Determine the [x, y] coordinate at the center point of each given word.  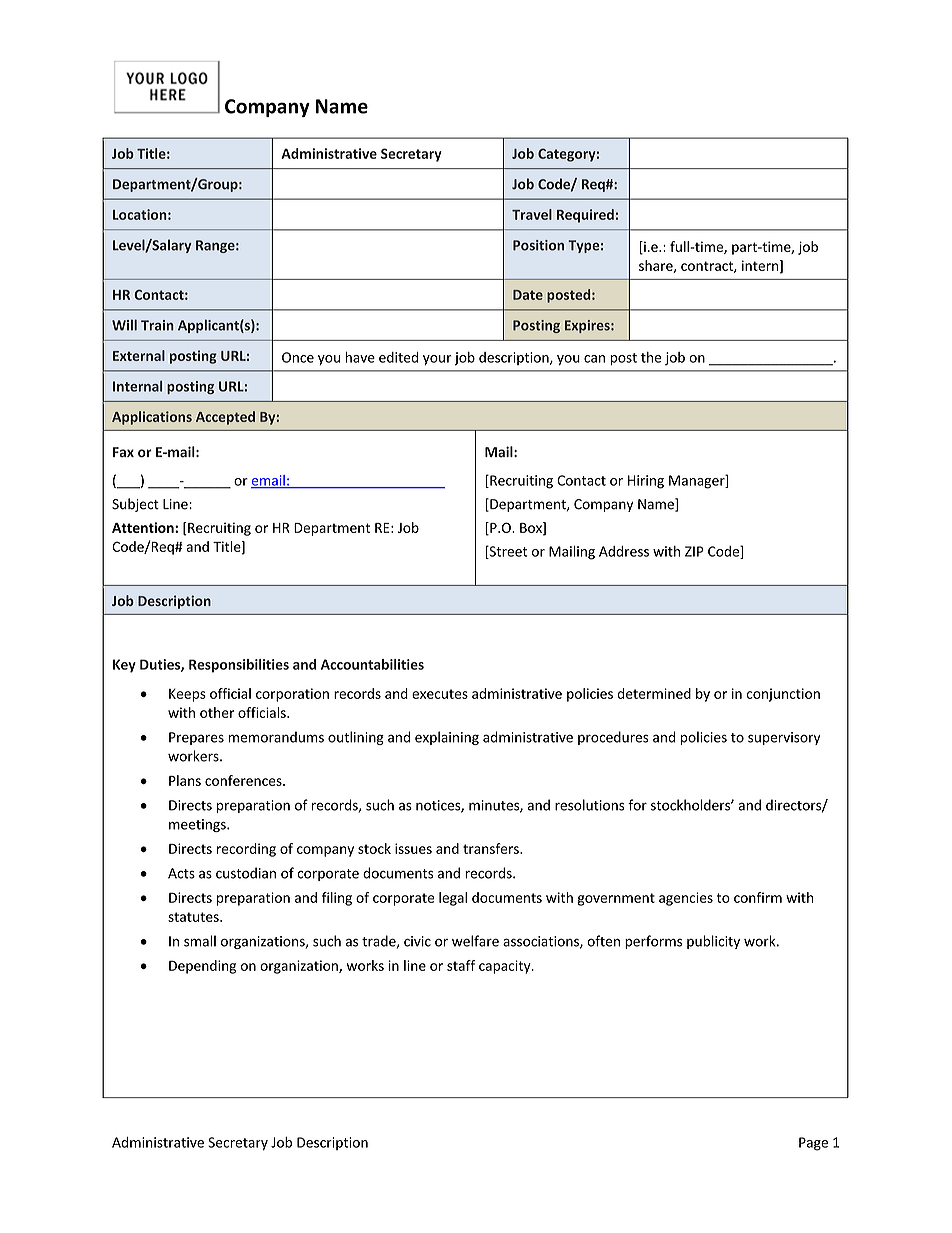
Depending [202, 967]
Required [585, 216]
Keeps [187, 695]
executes [440, 694]
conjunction [783, 695]
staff [461, 965]
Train [157, 325]
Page [813, 1144]
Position [538, 245]
